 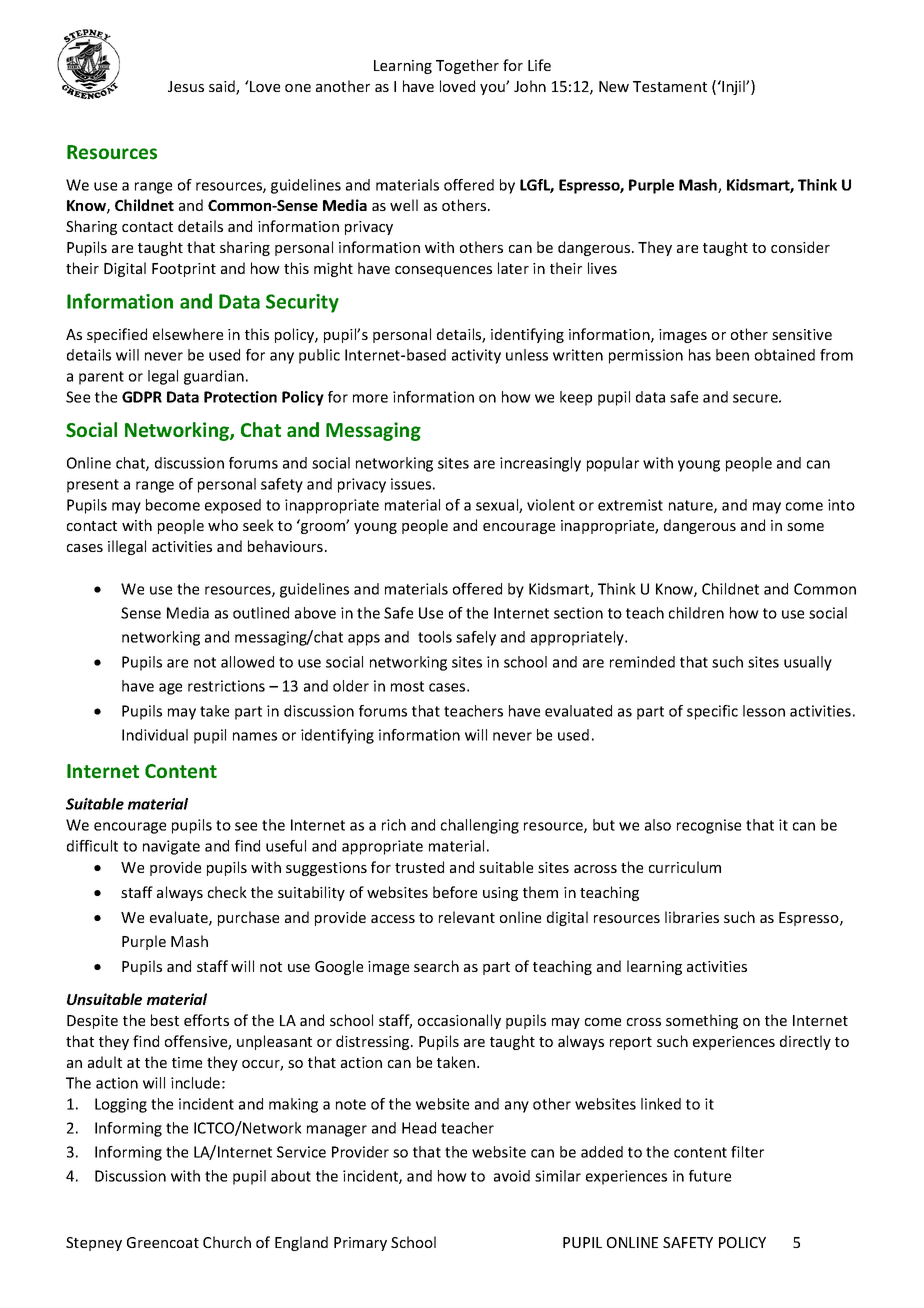 I want to click on lesson, so click(x=764, y=711).
